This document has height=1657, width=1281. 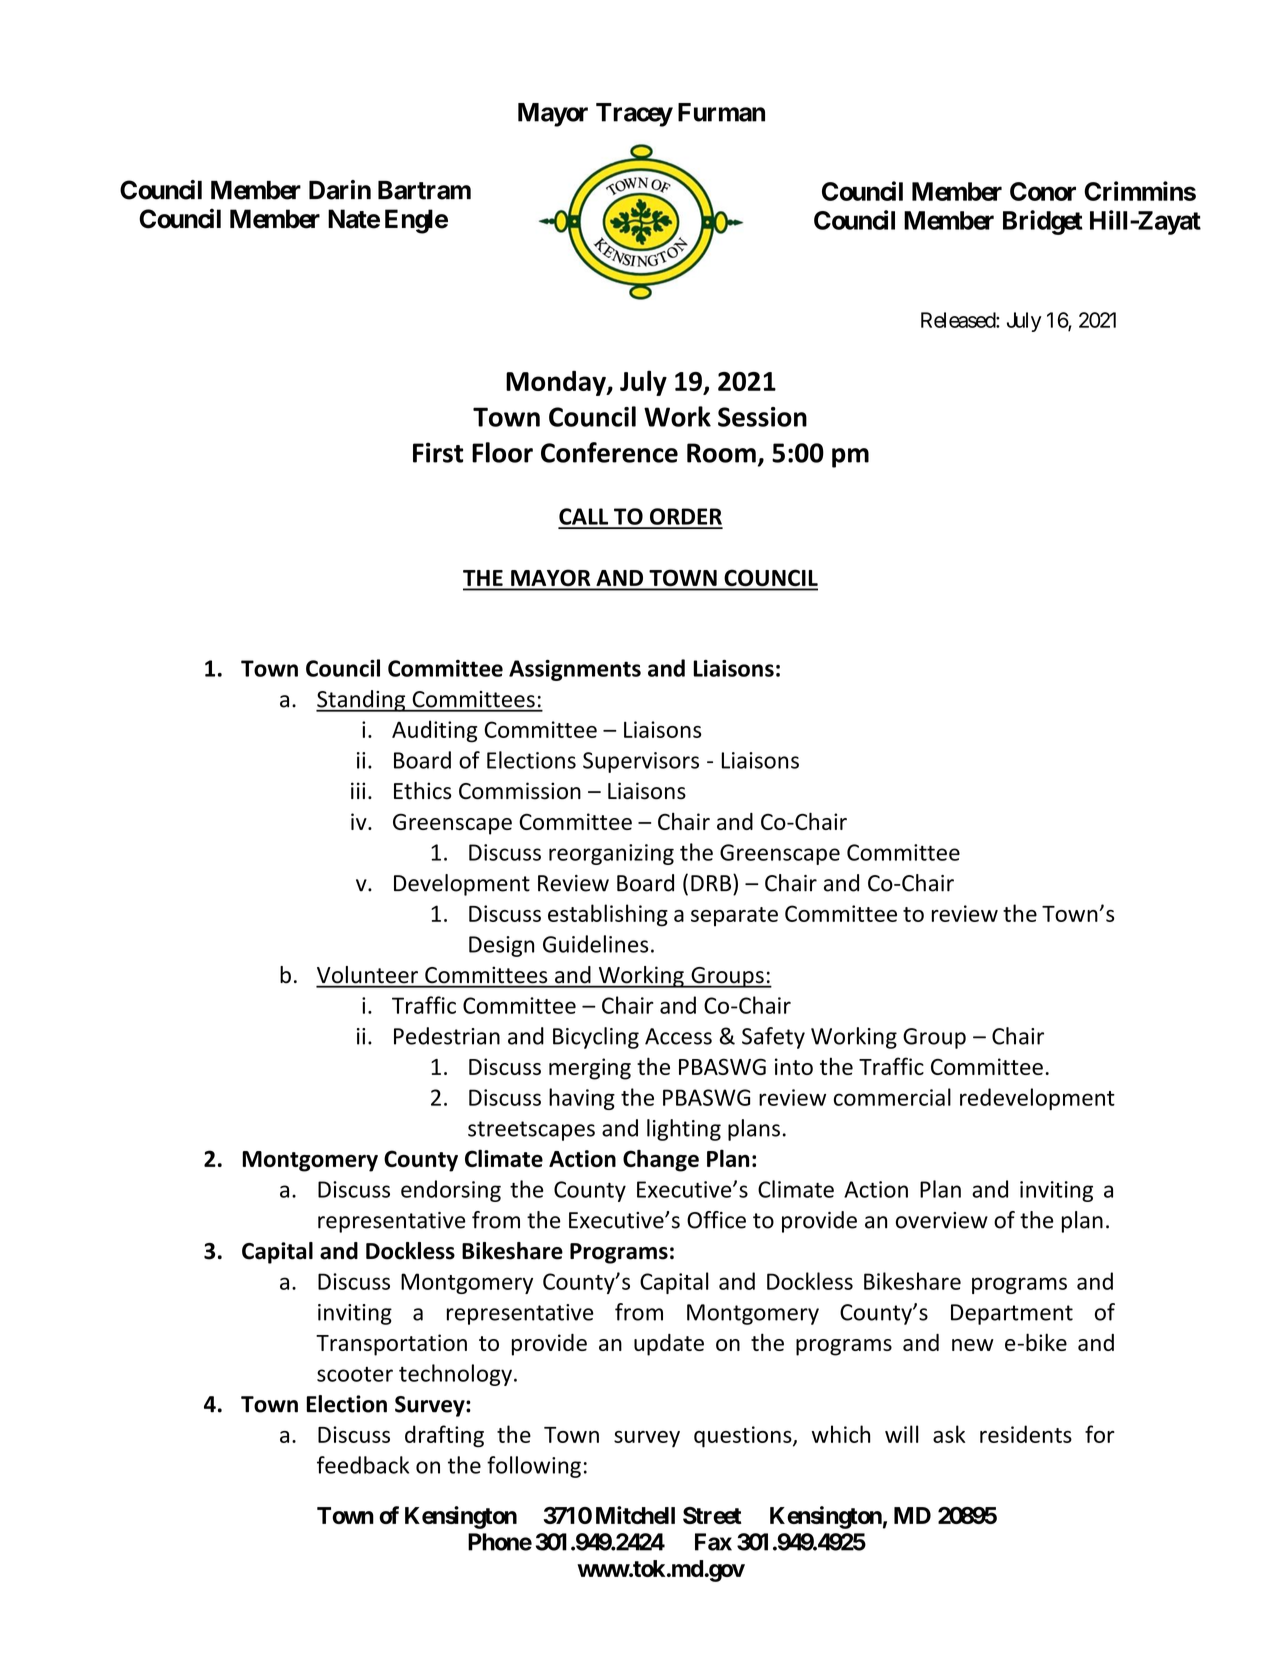 I want to click on Furman, so click(x=721, y=112).
